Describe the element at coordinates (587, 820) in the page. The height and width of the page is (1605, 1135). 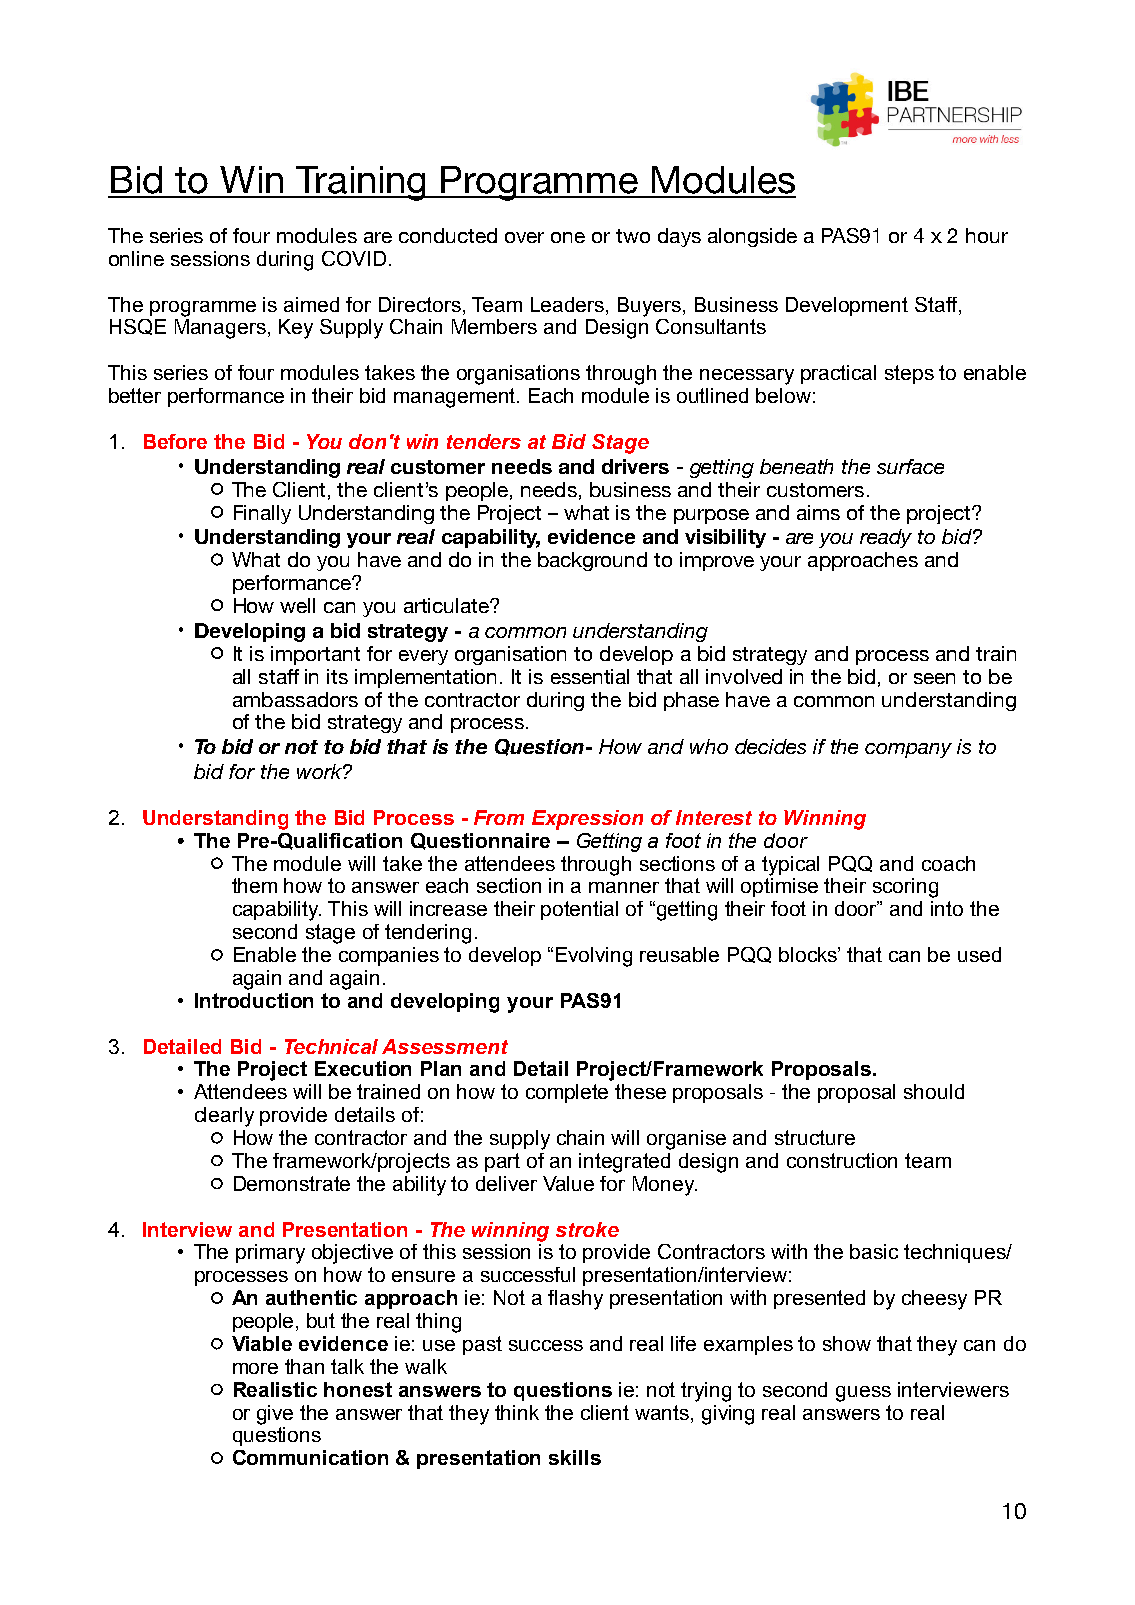
I see `Expression` at that location.
